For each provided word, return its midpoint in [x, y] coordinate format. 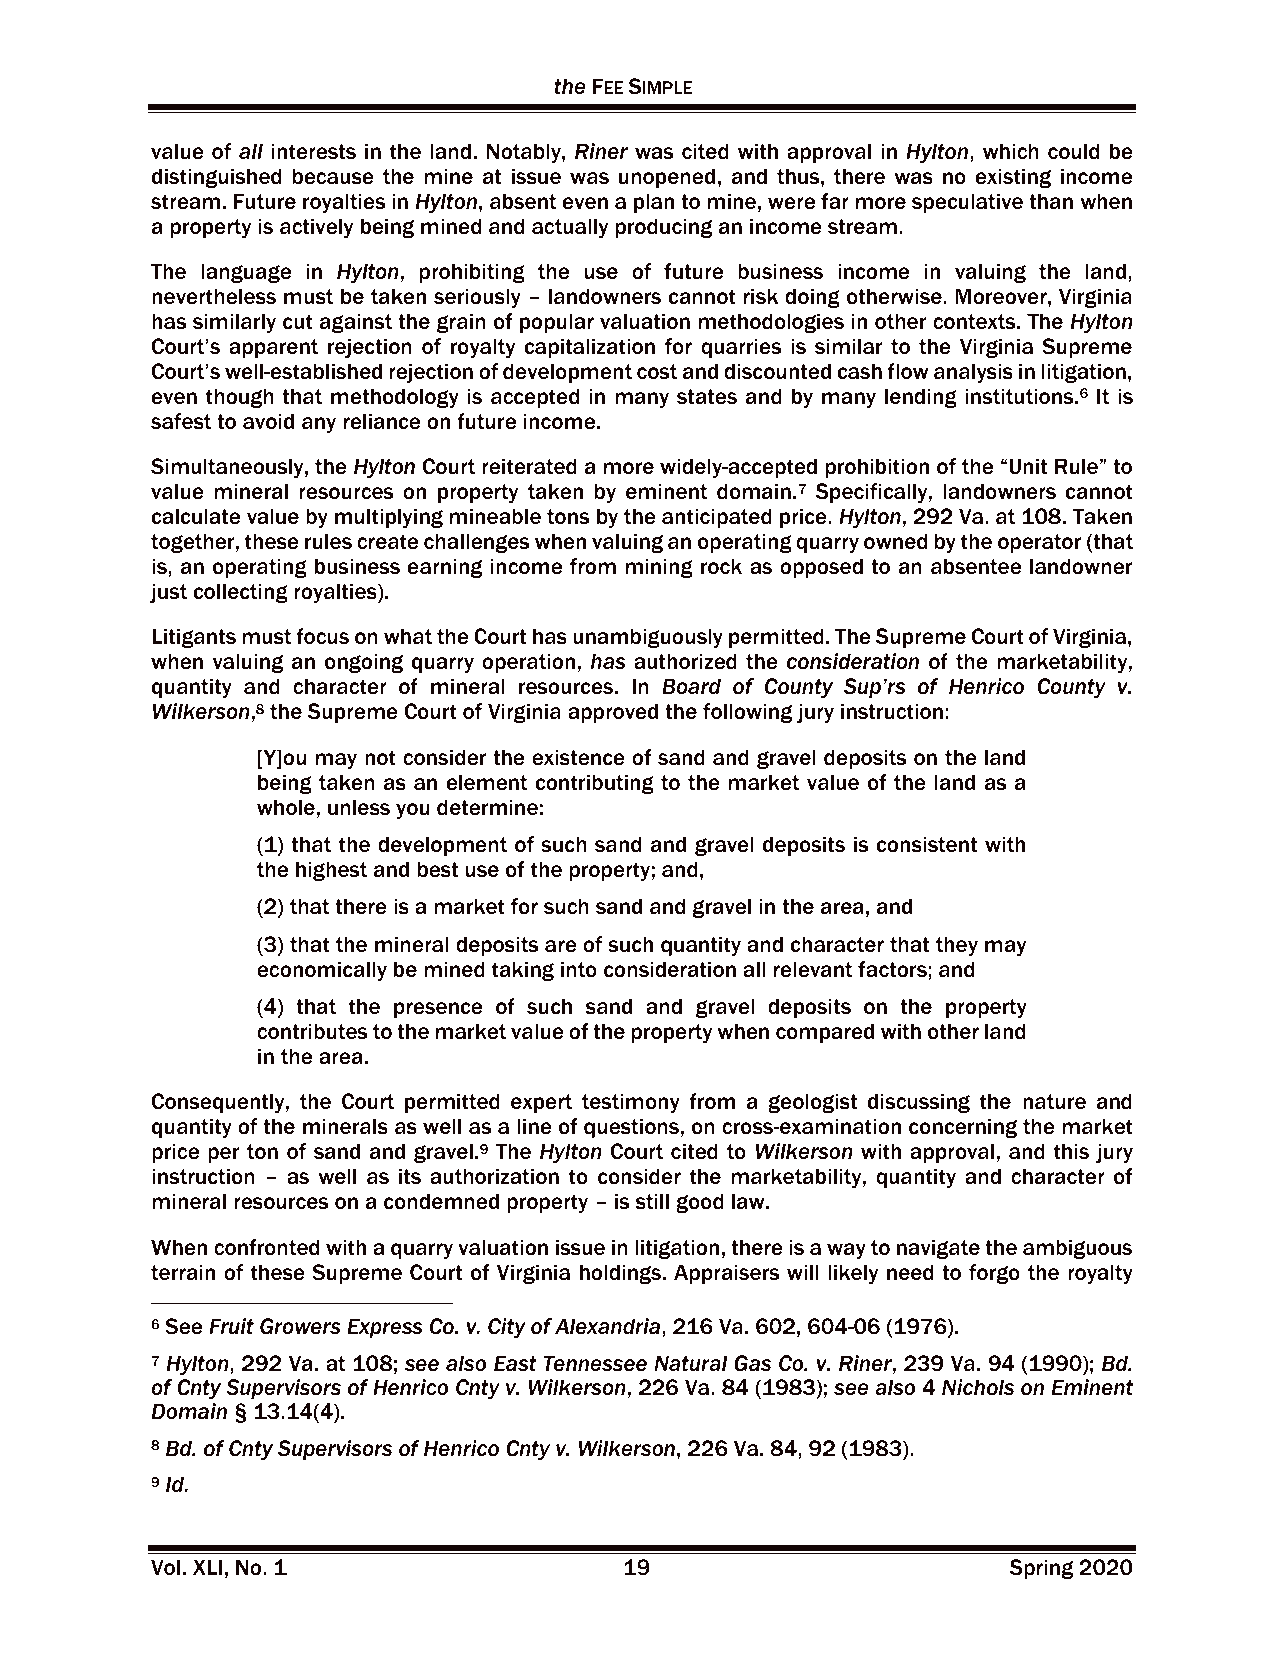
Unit [1028, 466]
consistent [927, 844]
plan [654, 203]
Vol [165, 1567]
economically [322, 971]
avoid [268, 421]
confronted [266, 1247]
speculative [967, 203]
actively [316, 228]
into [579, 969]
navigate [938, 1249]
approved [613, 713]
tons [568, 517]
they [957, 946]
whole [286, 807]
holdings [622, 1274]
